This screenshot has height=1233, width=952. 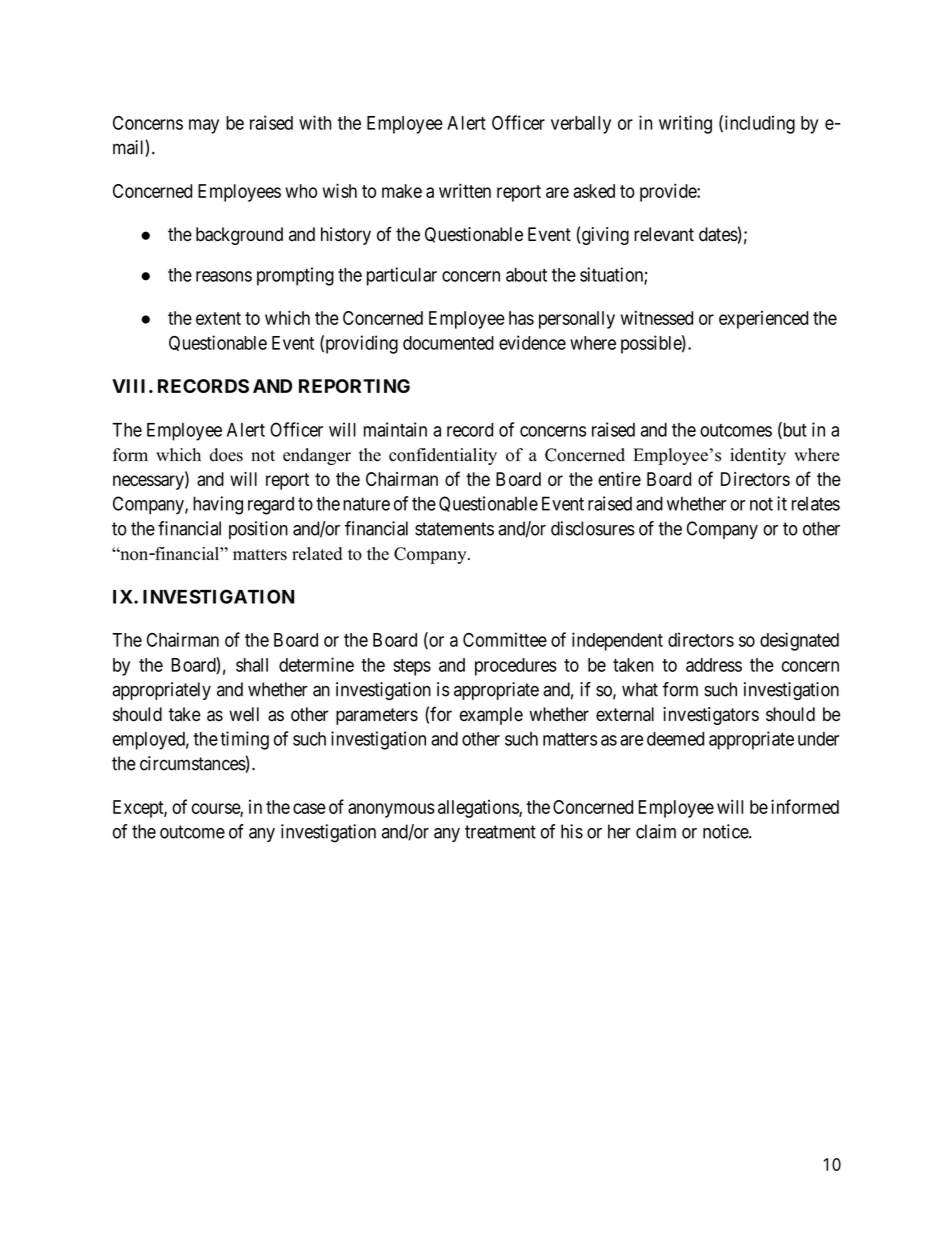 What do you see at coordinates (758, 456) in the screenshot?
I see `identity` at bounding box center [758, 456].
